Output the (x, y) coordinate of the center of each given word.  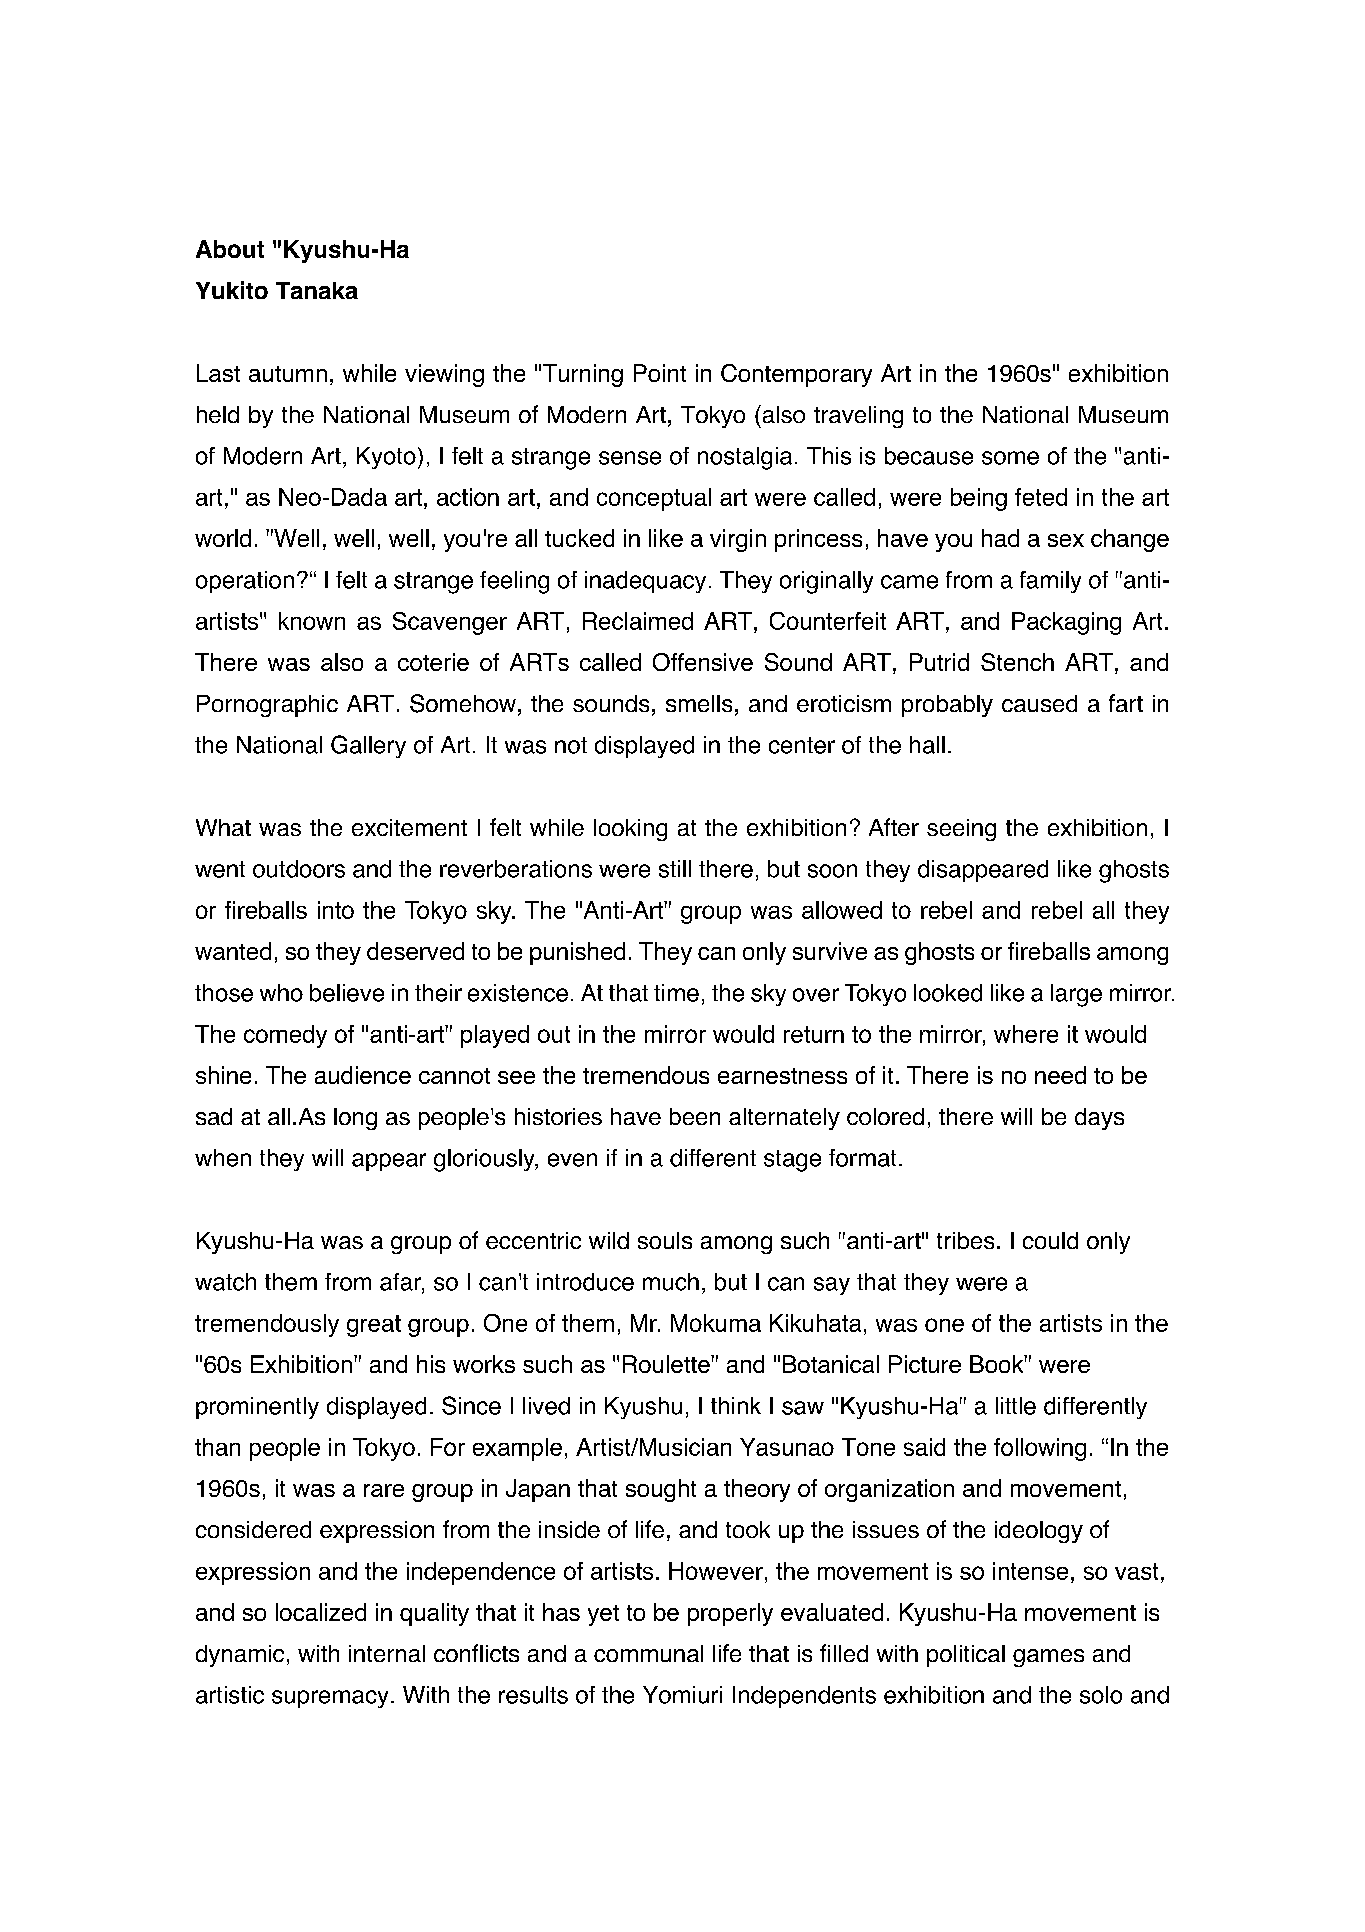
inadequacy (645, 582)
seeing (961, 830)
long (355, 1119)
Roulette (667, 1364)
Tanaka (317, 290)
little (1016, 1406)
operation (245, 582)
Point (660, 373)
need (1060, 1075)
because (929, 456)
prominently (257, 1408)
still (675, 869)
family (1050, 582)
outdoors (299, 869)
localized (321, 1612)
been (695, 1116)
